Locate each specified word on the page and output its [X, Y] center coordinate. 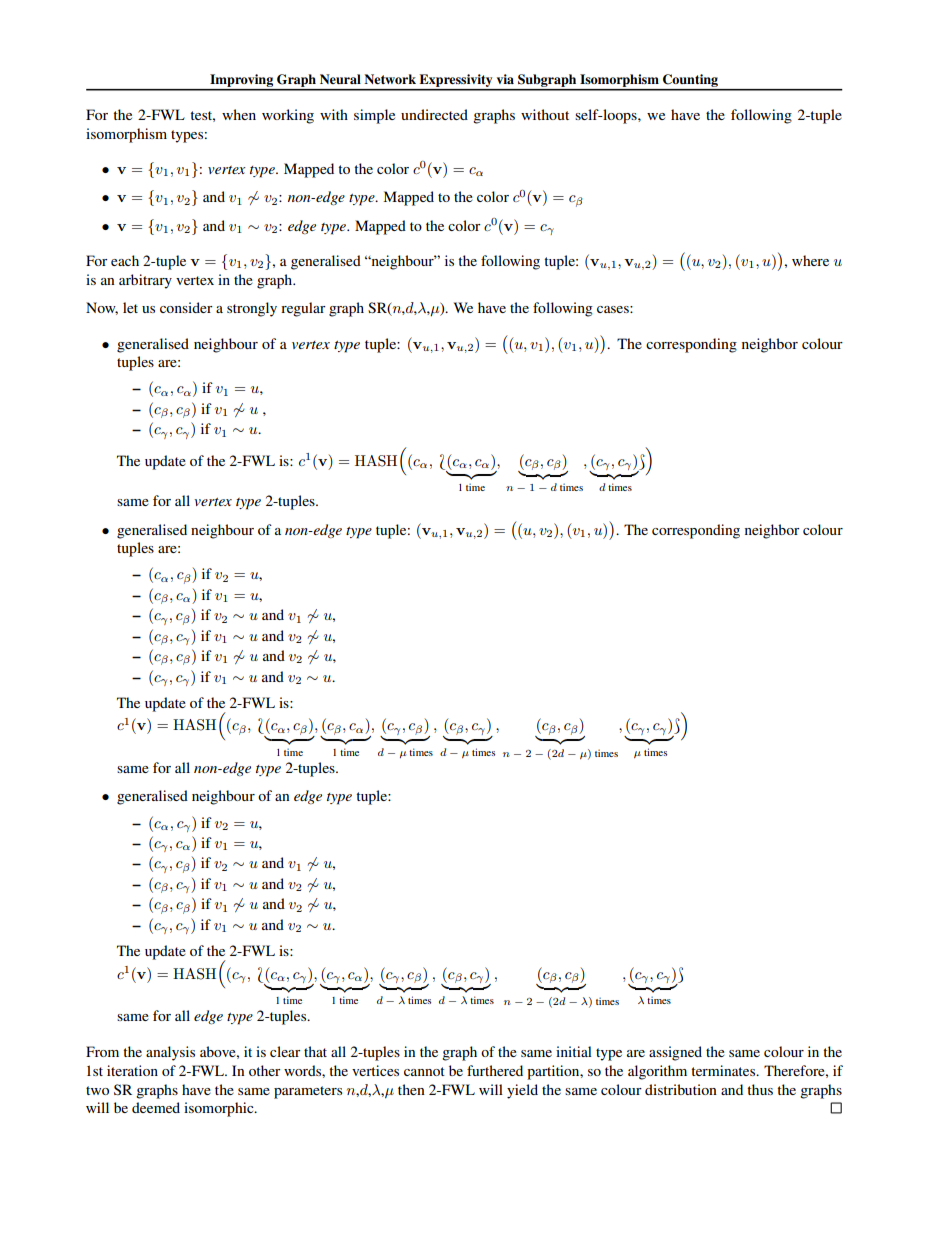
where [810, 260]
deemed [156, 1107]
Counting [691, 82]
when [239, 114]
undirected [434, 114]
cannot [424, 1071]
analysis [170, 1053]
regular [303, 309]
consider [186, 307]
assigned [675, 1053]
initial [574, 1051]
